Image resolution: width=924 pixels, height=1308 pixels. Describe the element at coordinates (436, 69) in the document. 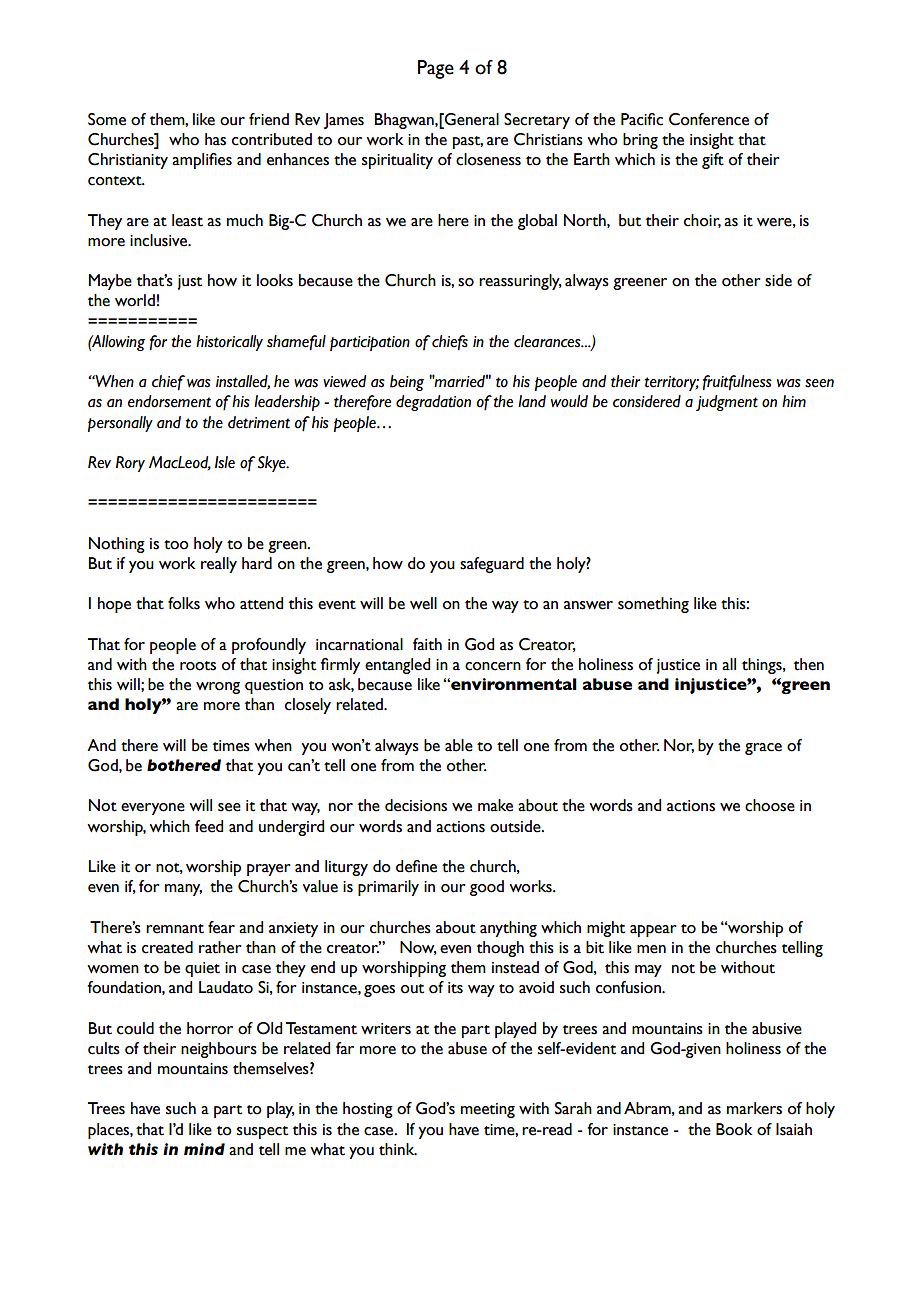

I see `Page` at that location.
